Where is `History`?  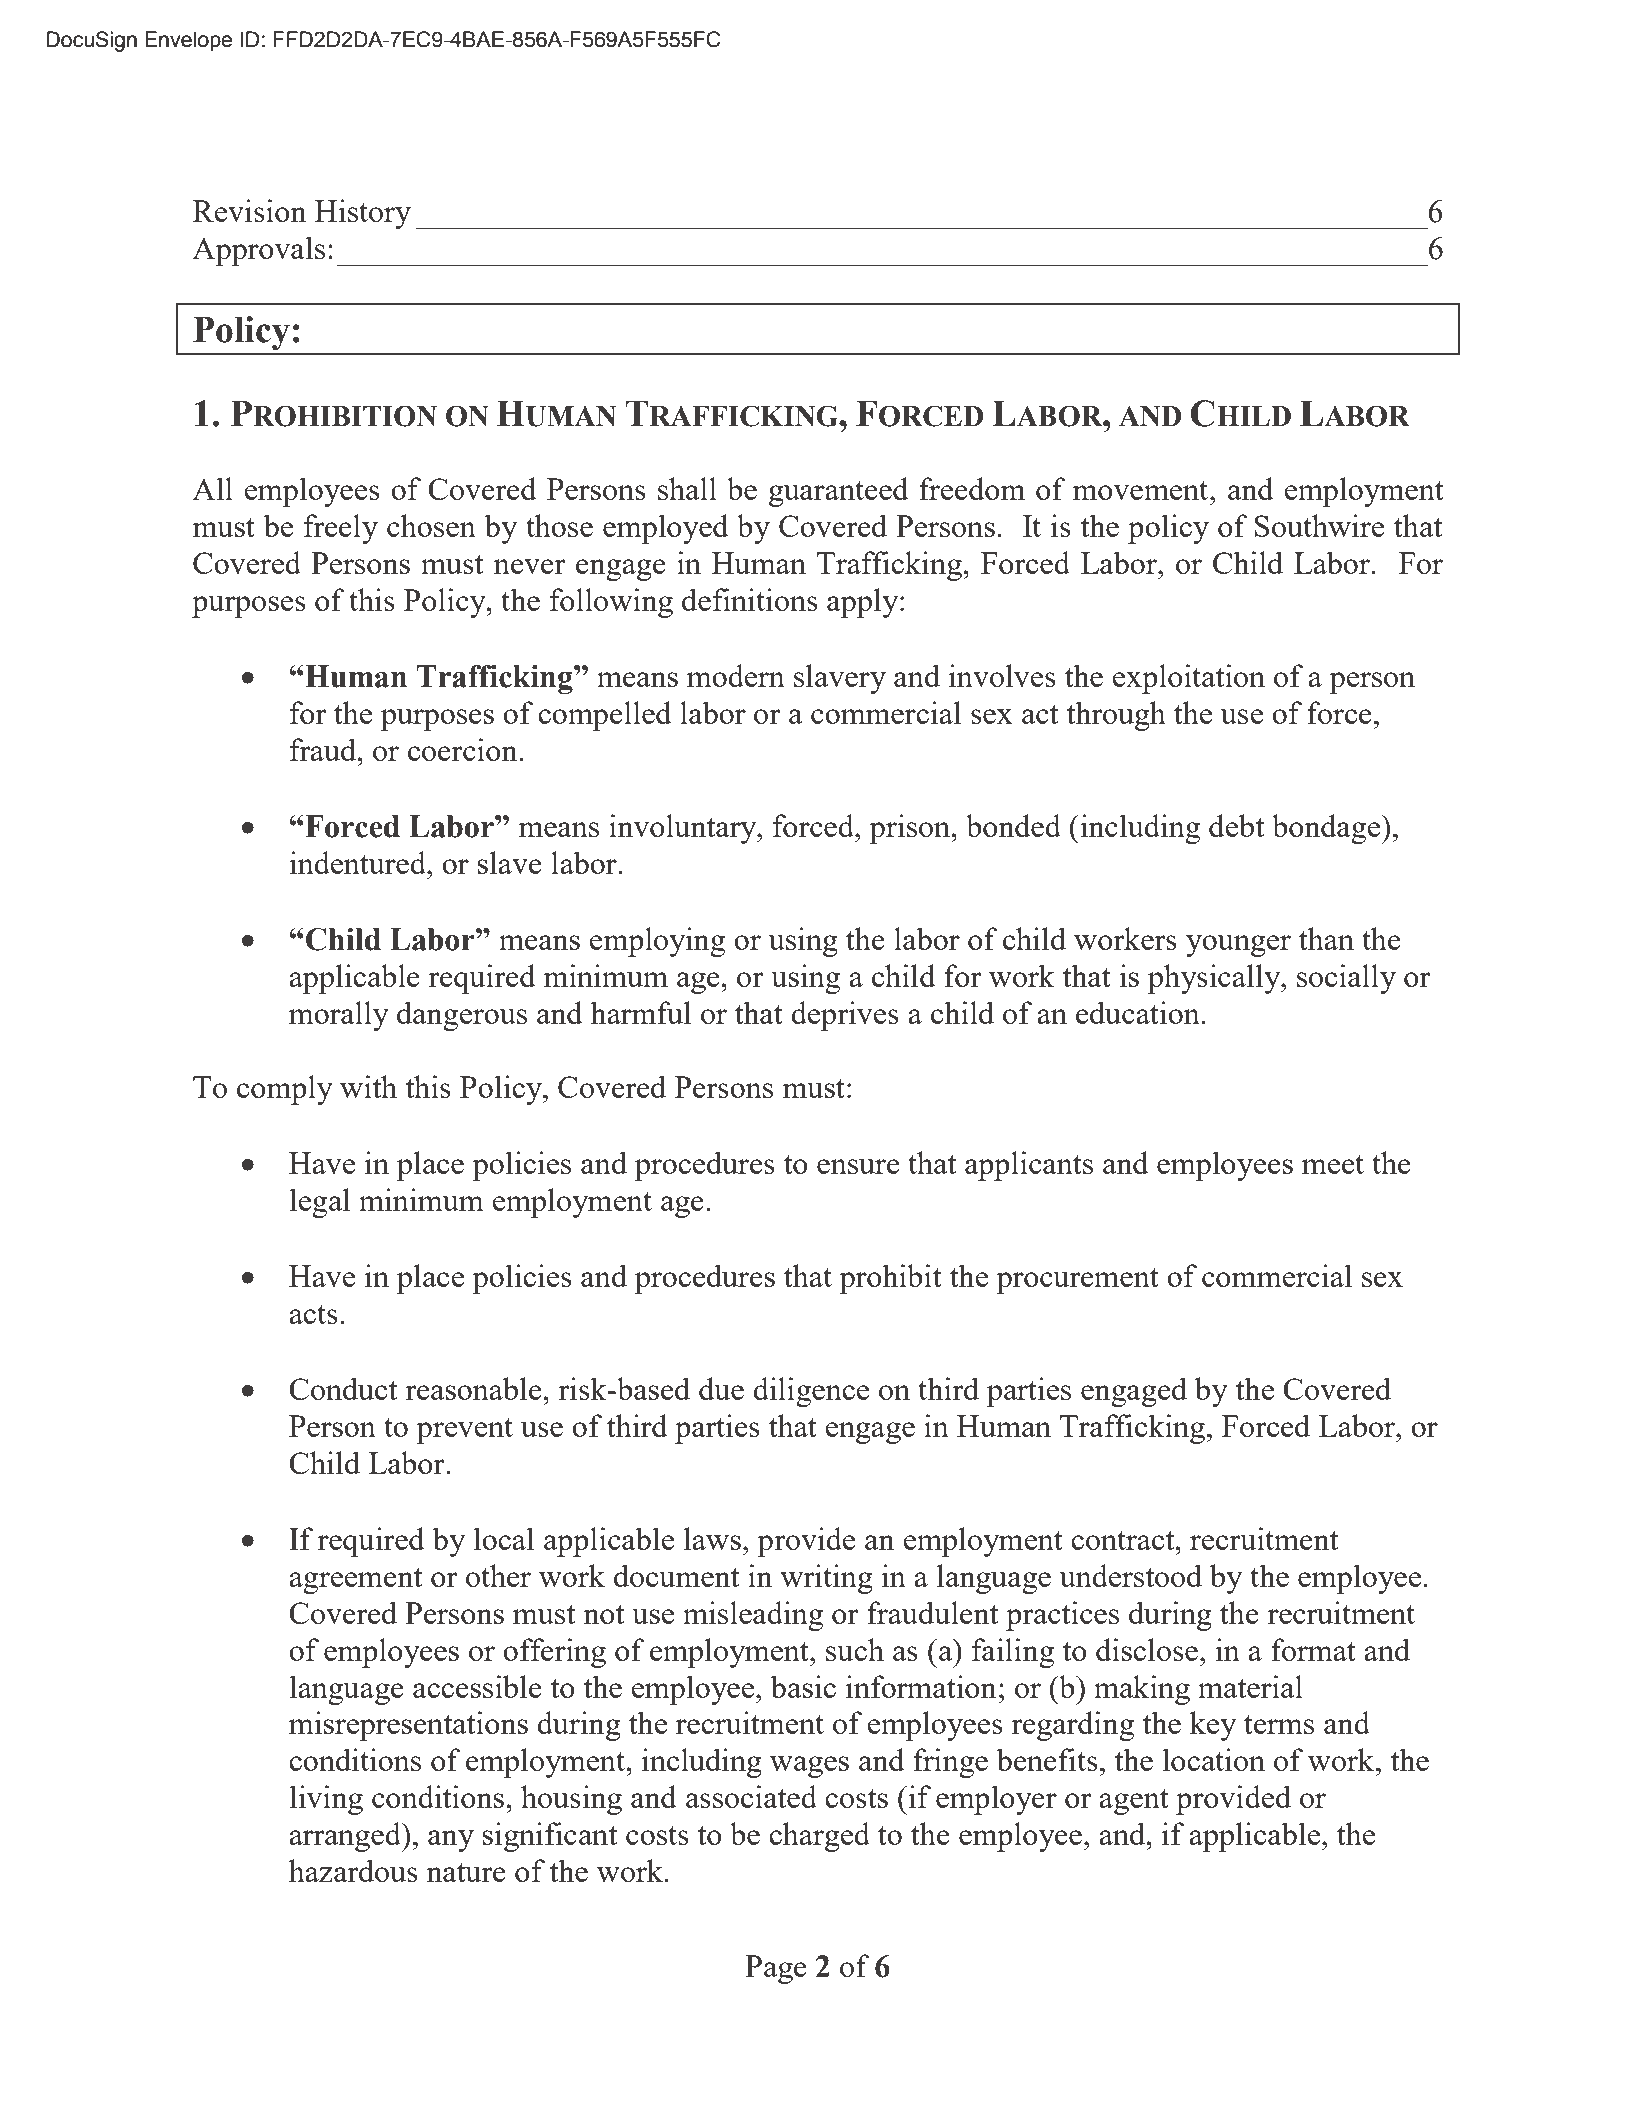
History is located at coordinates (363, 214).
